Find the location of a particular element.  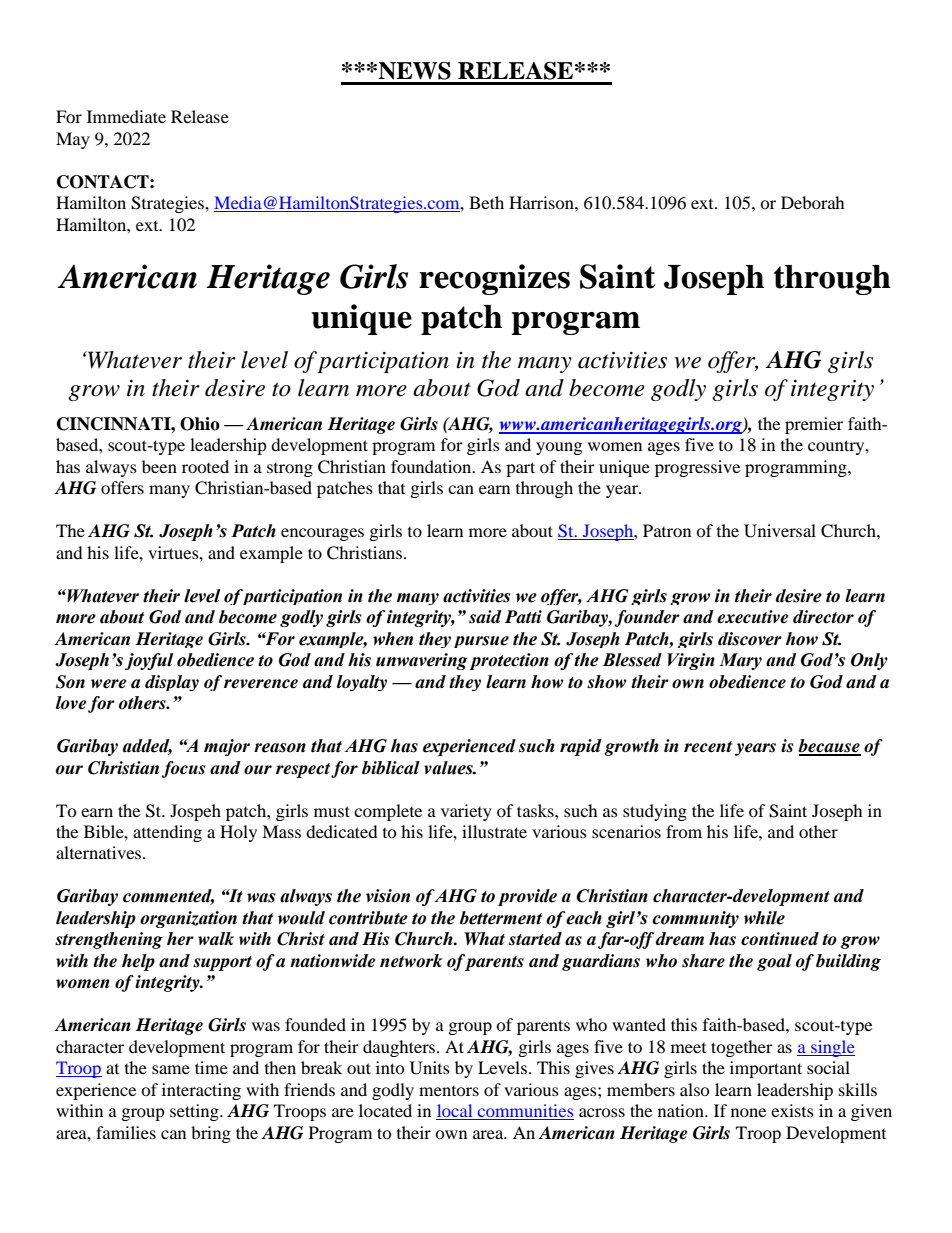

been is located at coordinates (159, 466).
